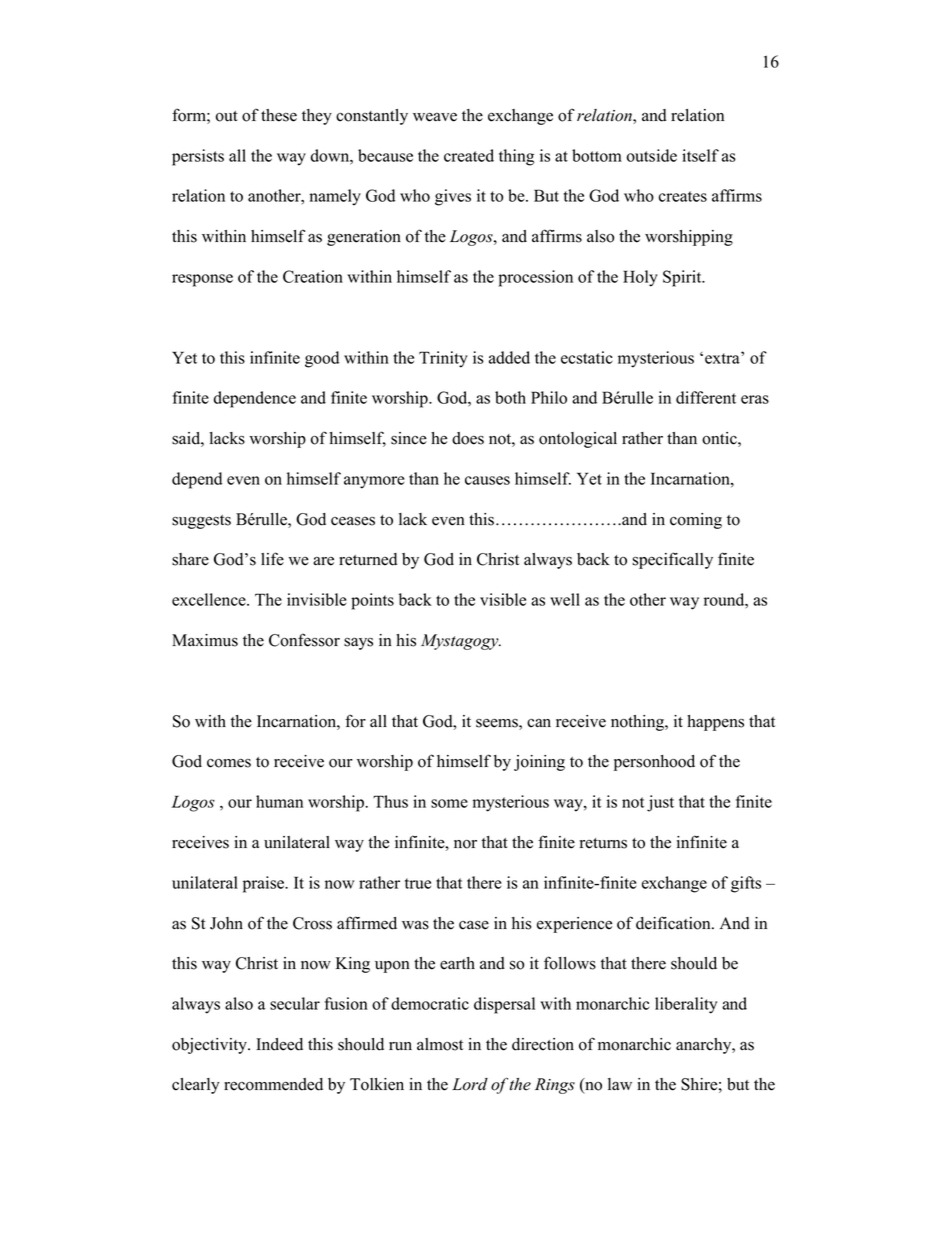  What do you see at coordinates (700, 155) in the image?
I see `itself` at bounding box center [700, 155].
